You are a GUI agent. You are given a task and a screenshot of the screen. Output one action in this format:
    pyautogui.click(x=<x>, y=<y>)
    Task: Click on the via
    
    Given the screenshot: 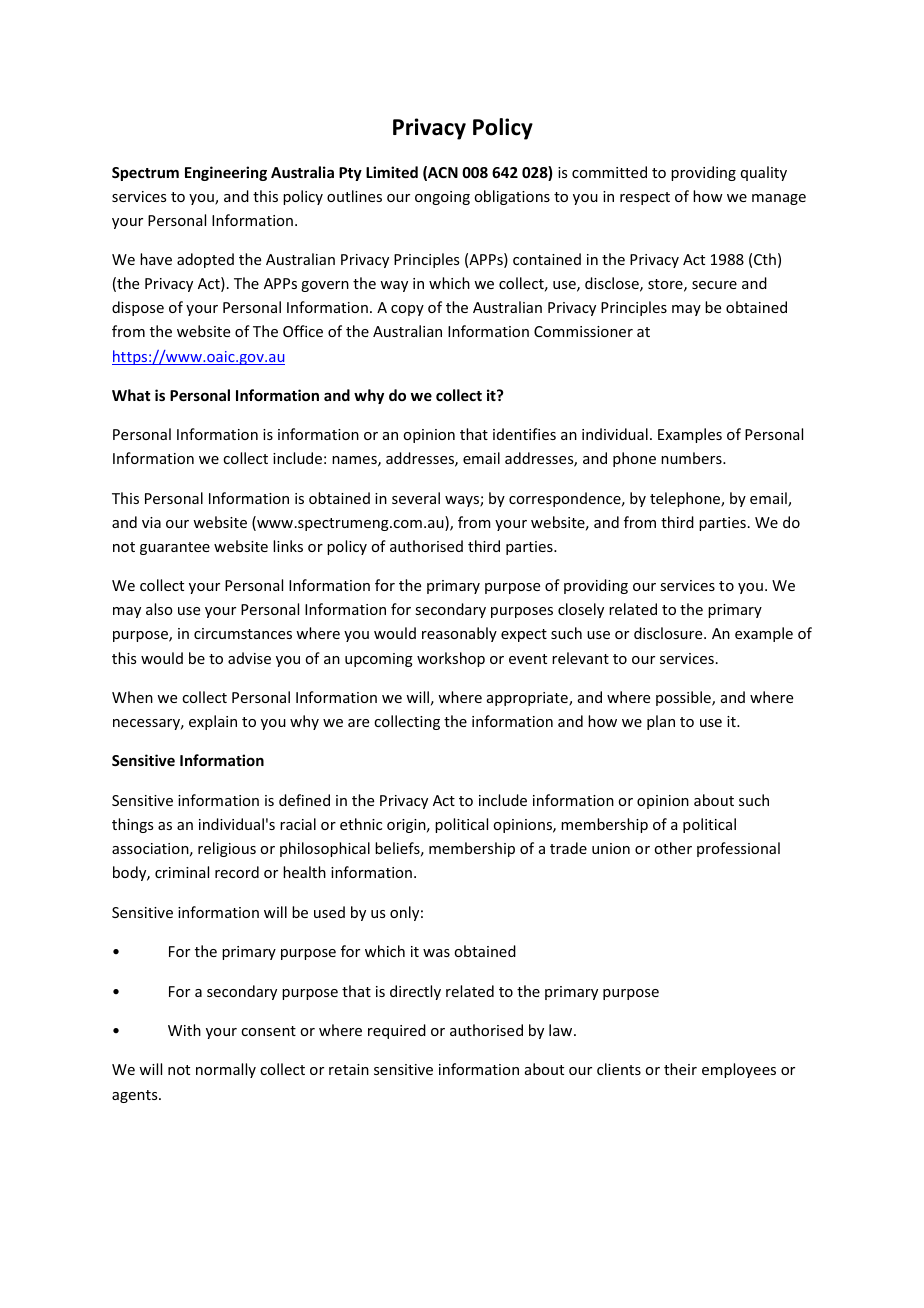 What is the action you would take?
    pyautogui.click(x=151, y=522)
